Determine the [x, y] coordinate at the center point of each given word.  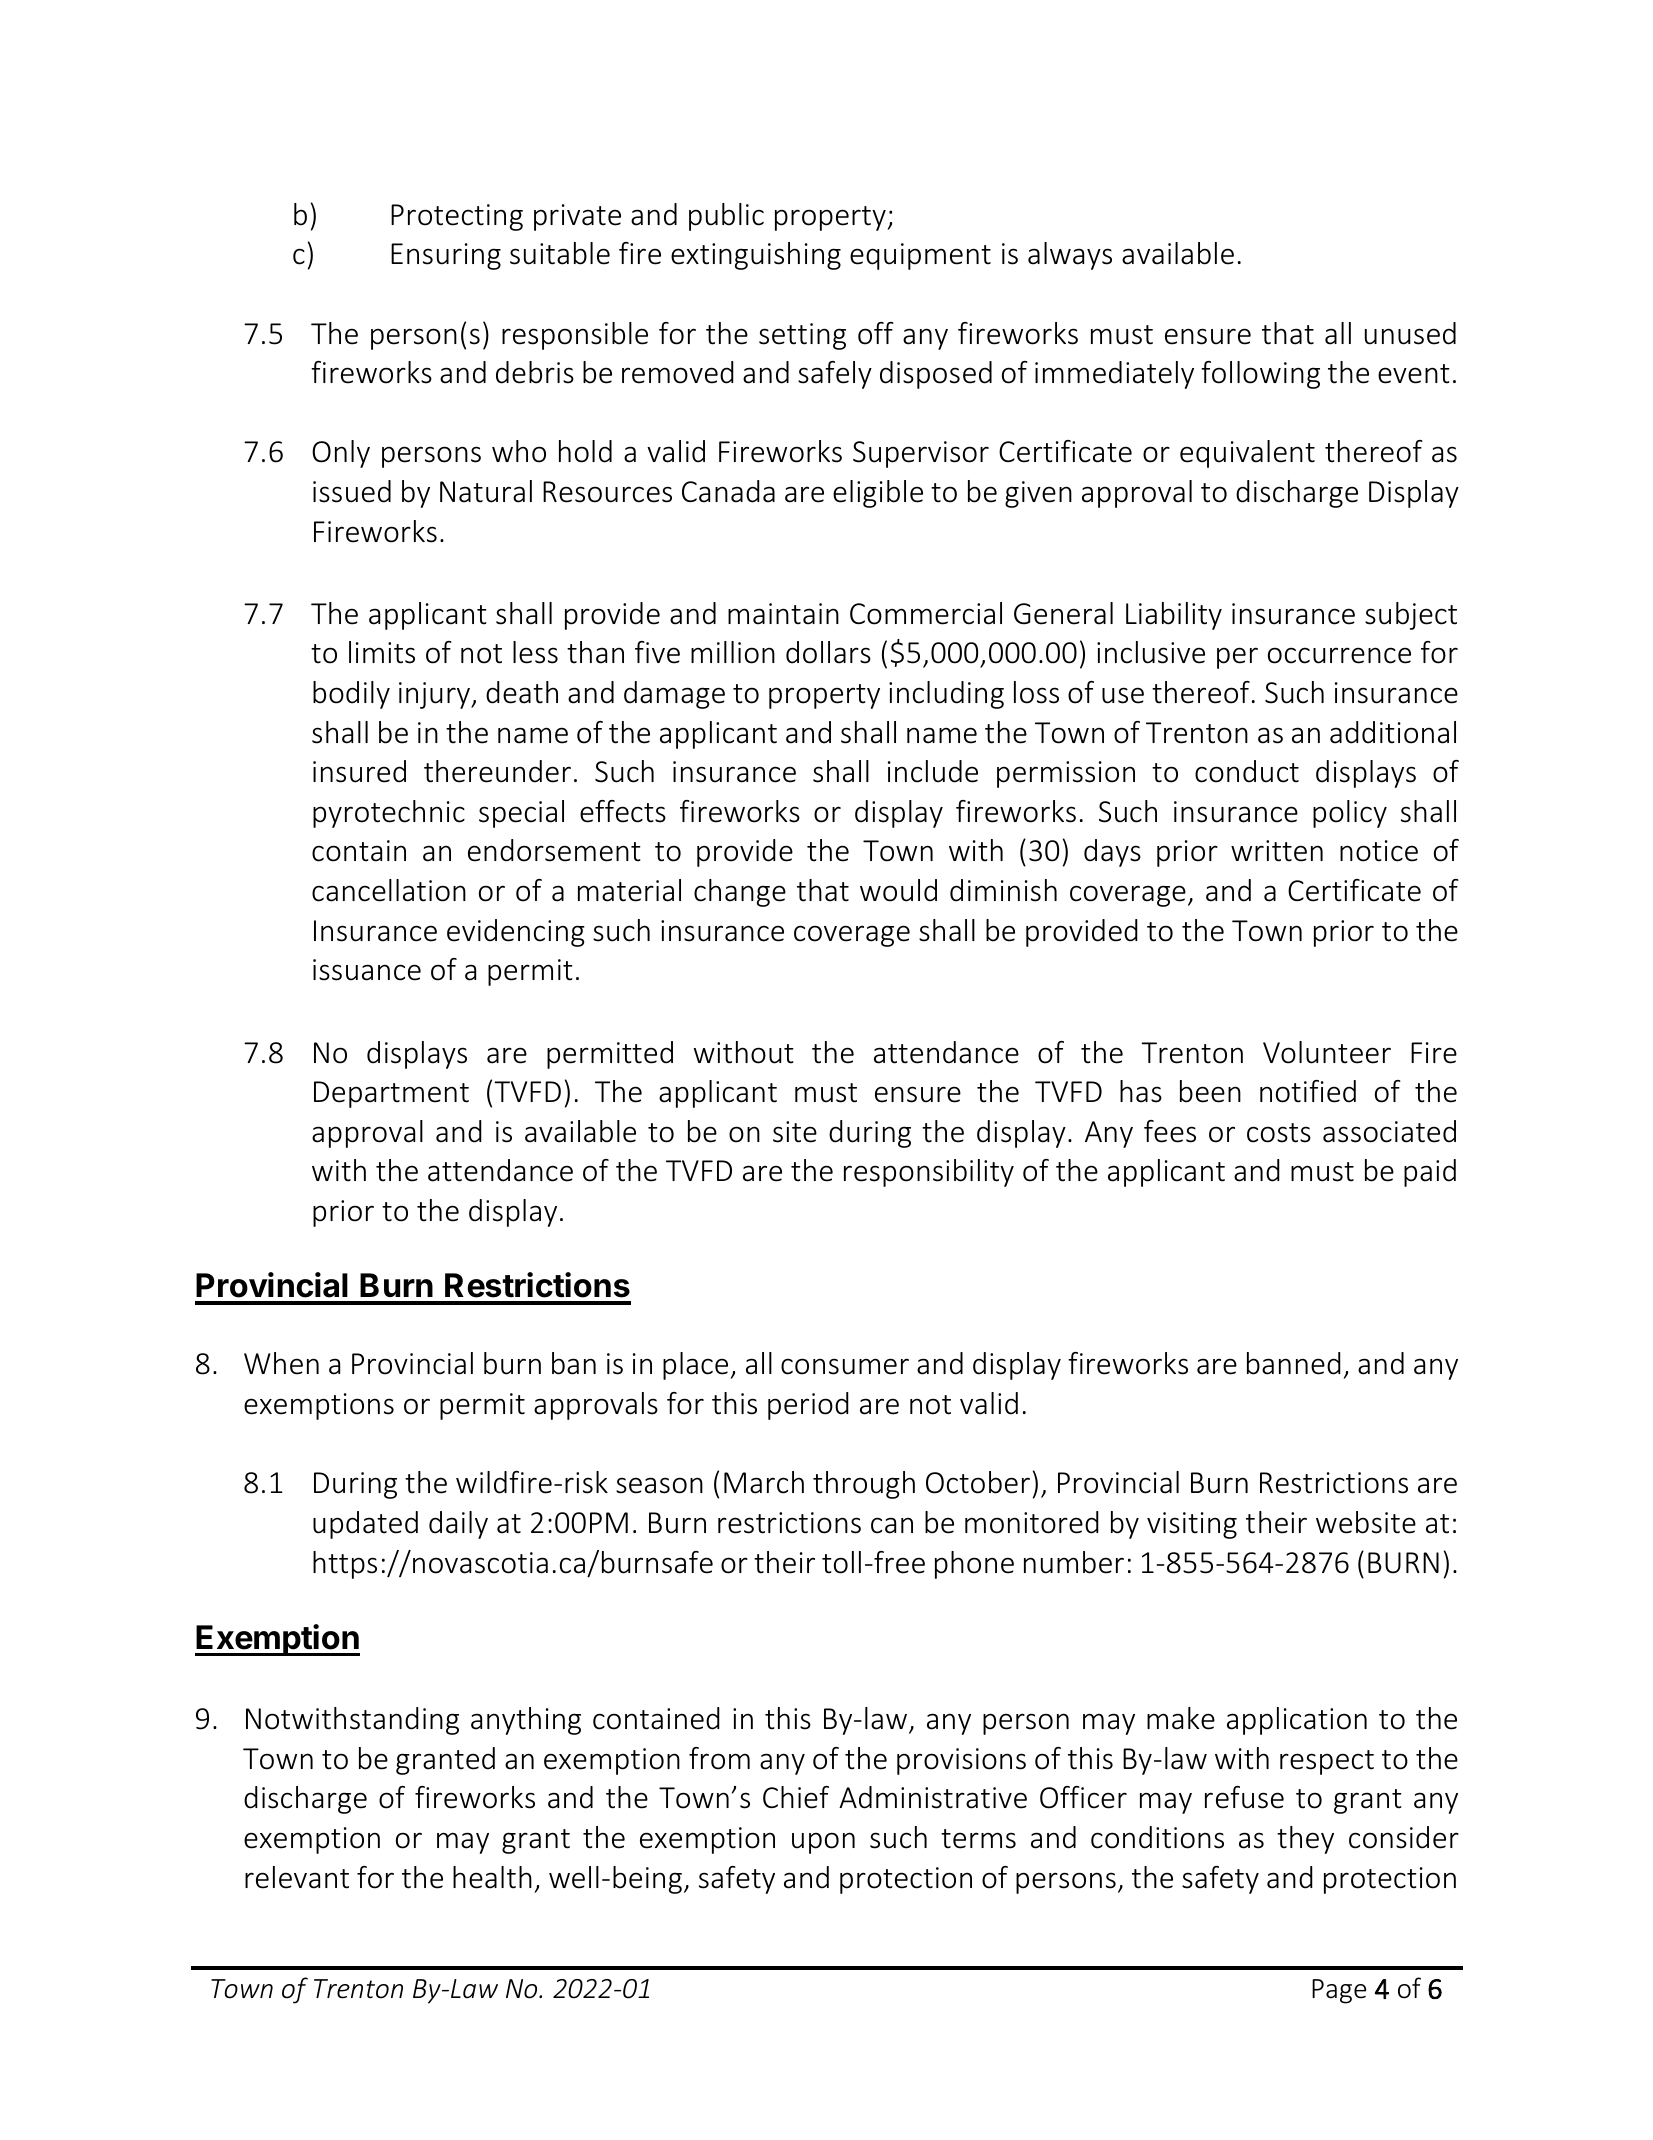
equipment [920, 256]
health [492, 1877]
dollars [828, 652]
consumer [845, 1366]
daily [458, 1525]
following [1260, 375]
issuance [367, 970]
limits [382, 652]
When [281, 1363]
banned [1294, 1363]
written [1277, 851]
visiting [1192, 1525]
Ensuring [446, 256]
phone [974, 1565]
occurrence [1339, 655]
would [898, 890]
